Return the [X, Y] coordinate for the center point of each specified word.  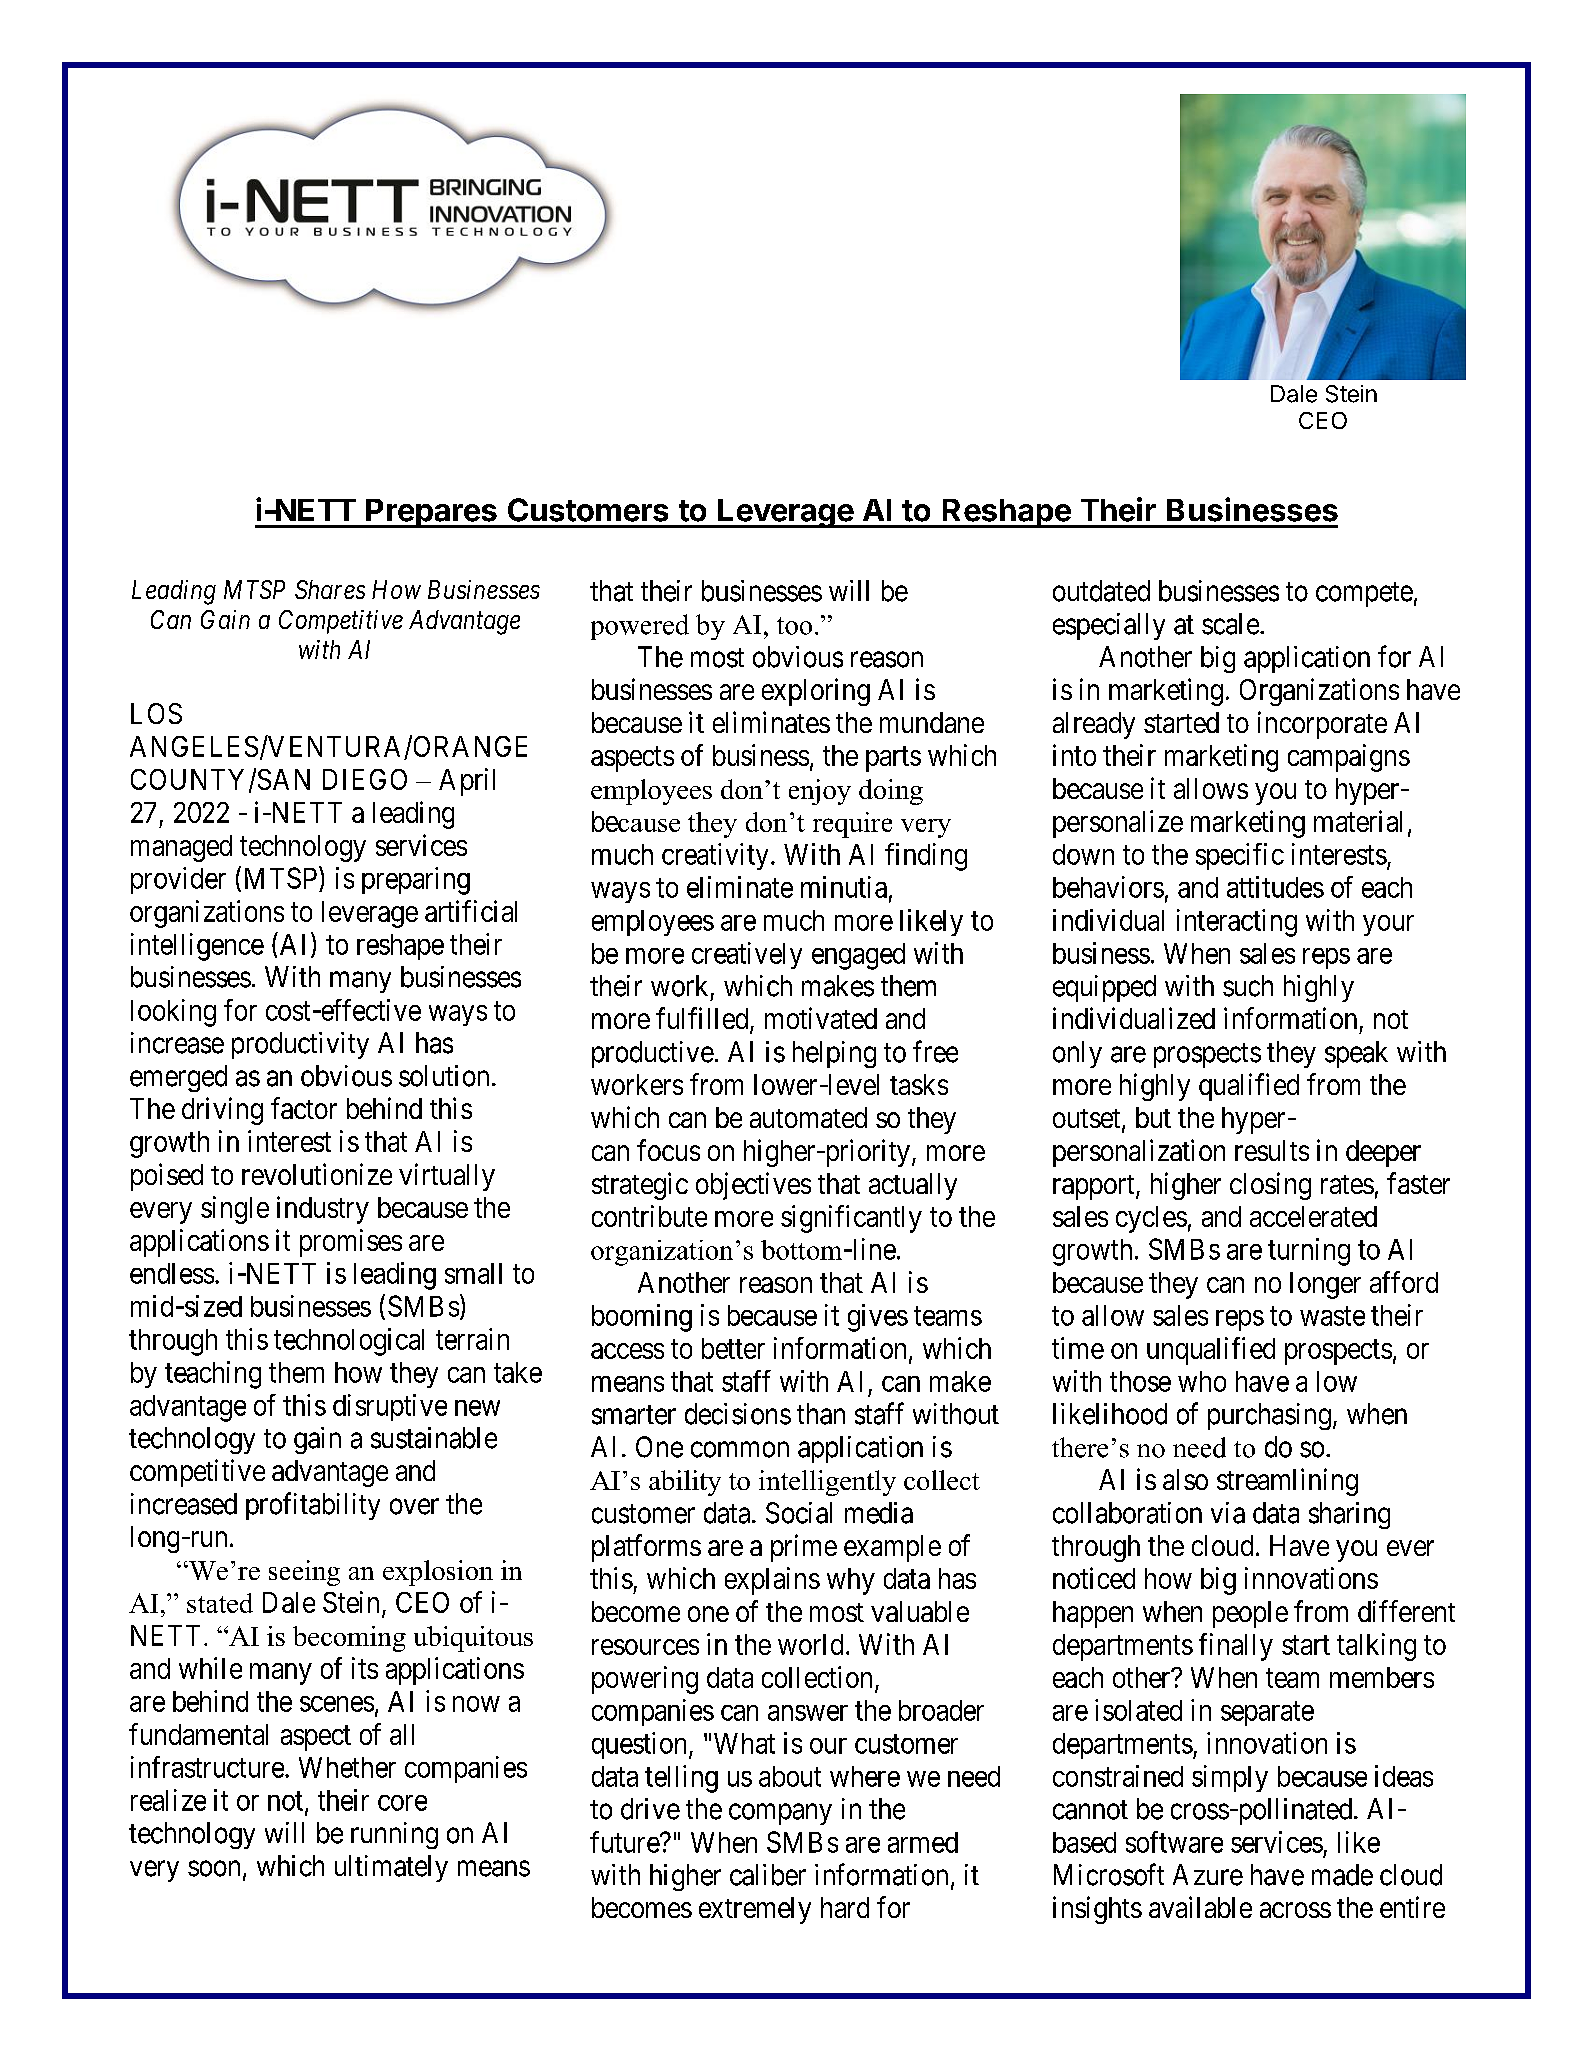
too [794, 626]
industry [323, 1210]
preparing [416, 881]
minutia [844, 887]
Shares [330, 589]
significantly [851, 1219]
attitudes [1275, 887]
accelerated [1313, 1216]
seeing [304, 1573]
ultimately [391, 1868]
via [1228, 1513]
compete [1364, 594]
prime [804, 1548]
